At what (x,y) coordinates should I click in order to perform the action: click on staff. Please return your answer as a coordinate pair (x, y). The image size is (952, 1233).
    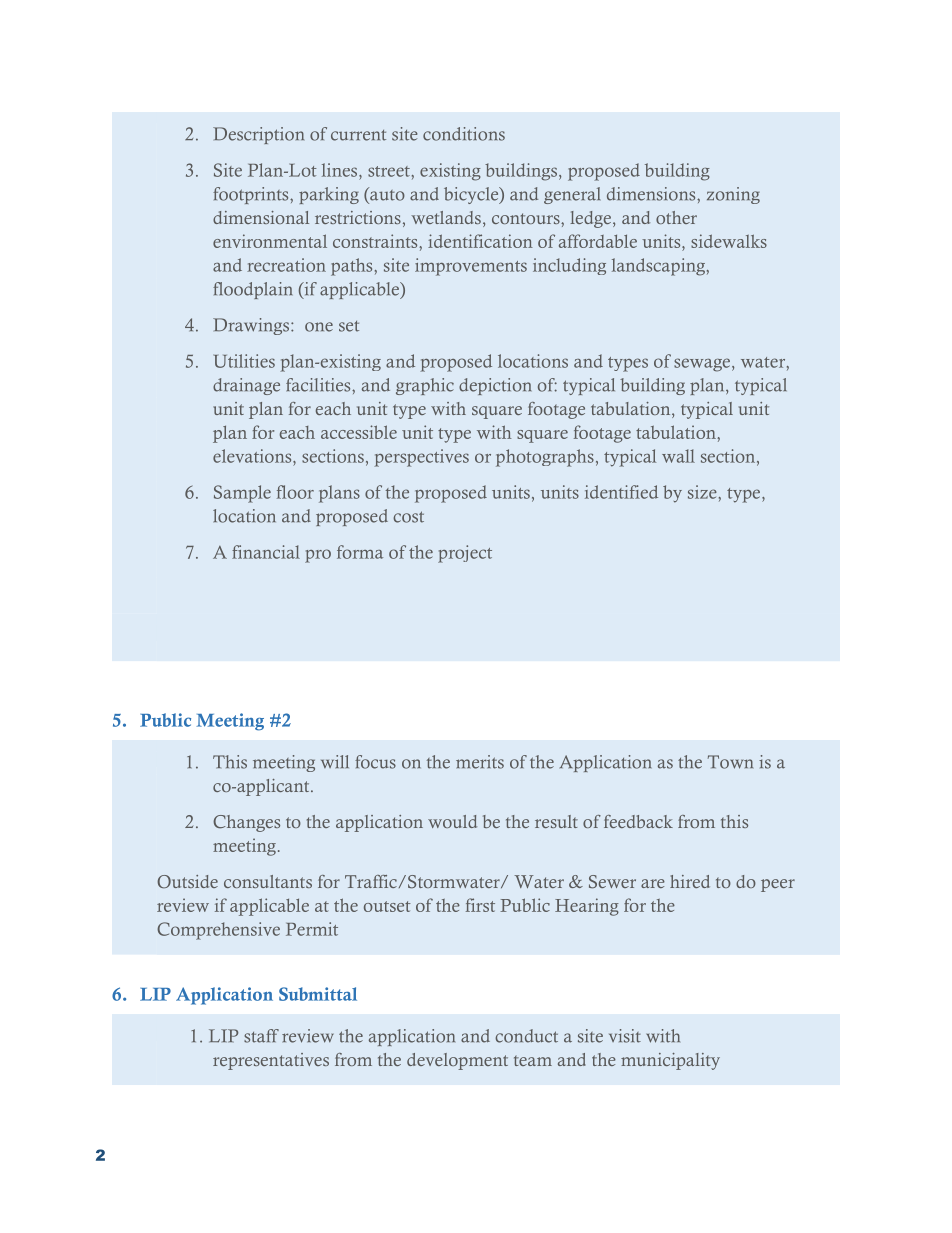
    Looking at the image, I should click on (261, 1036).
